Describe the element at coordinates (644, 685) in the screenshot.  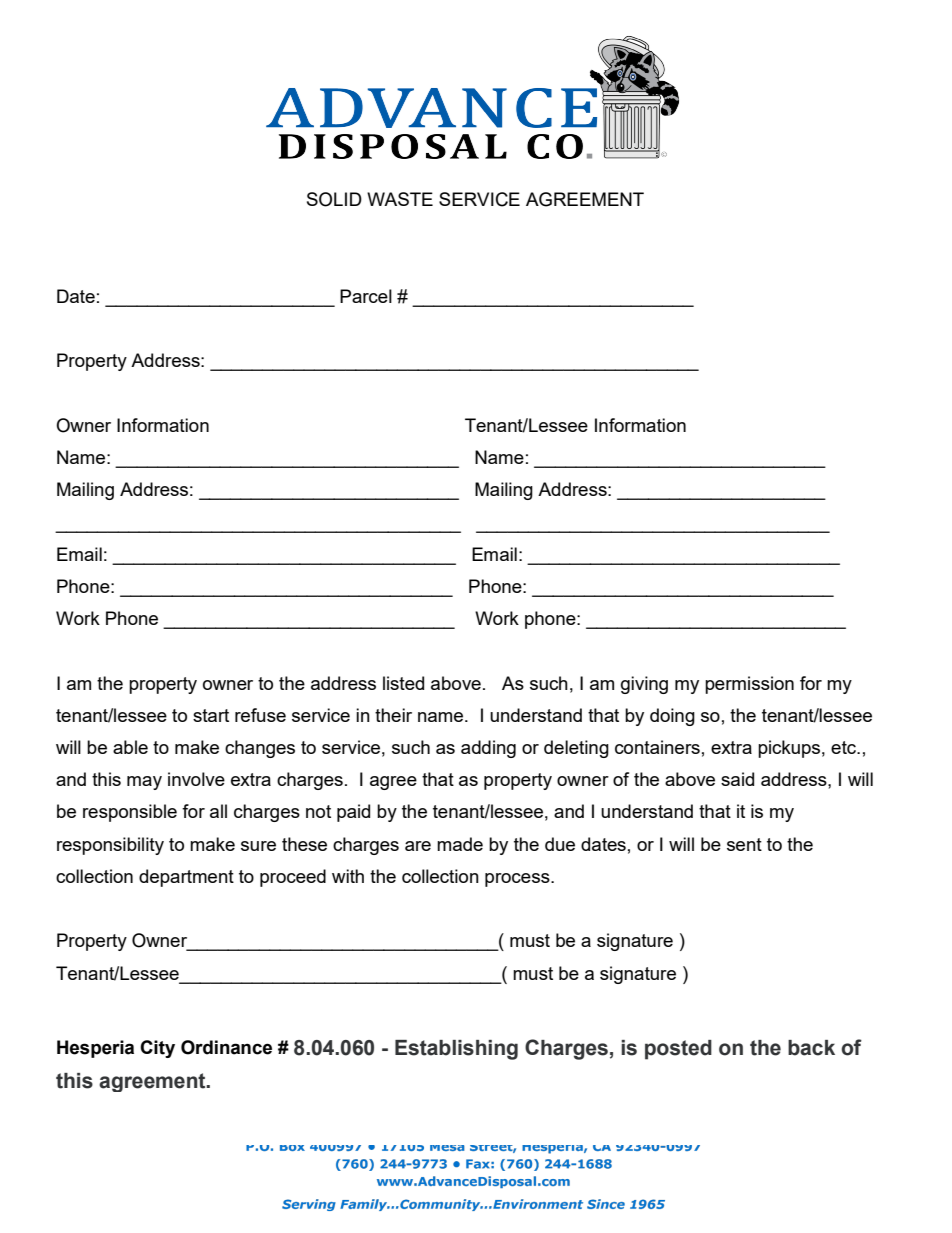
I see `giving` at that location.
